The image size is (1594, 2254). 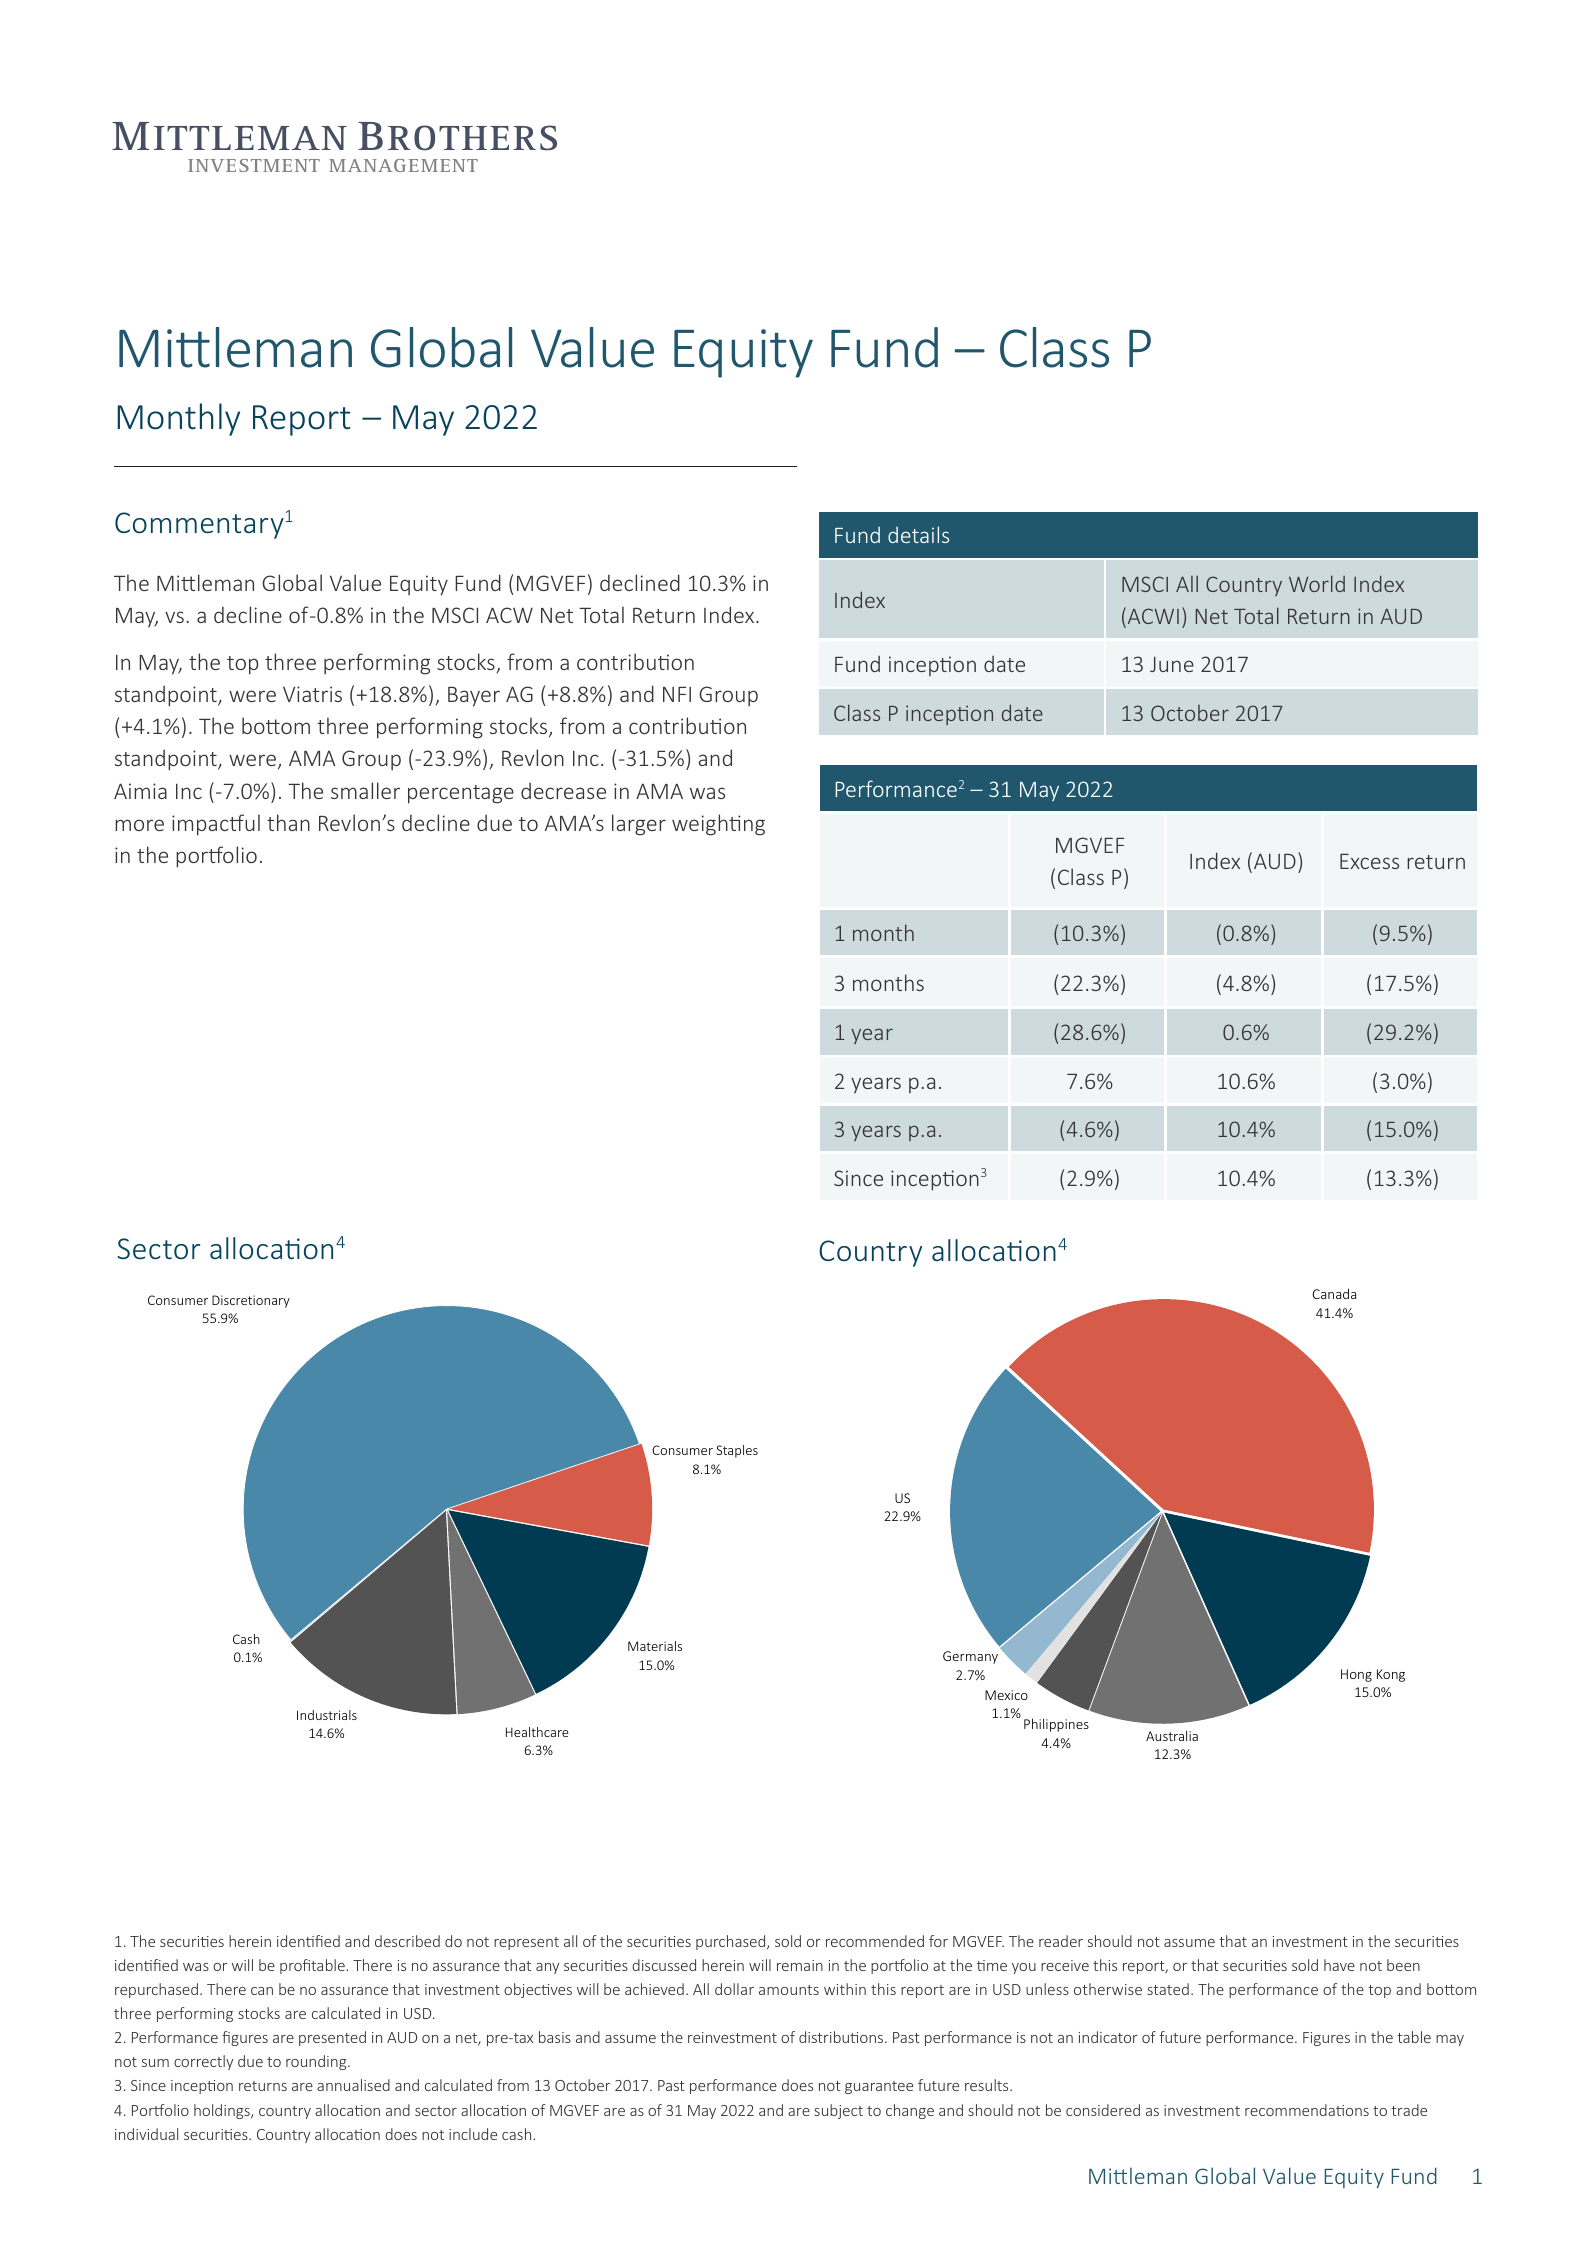 I want to click on details, so click(x=918, y=534).
